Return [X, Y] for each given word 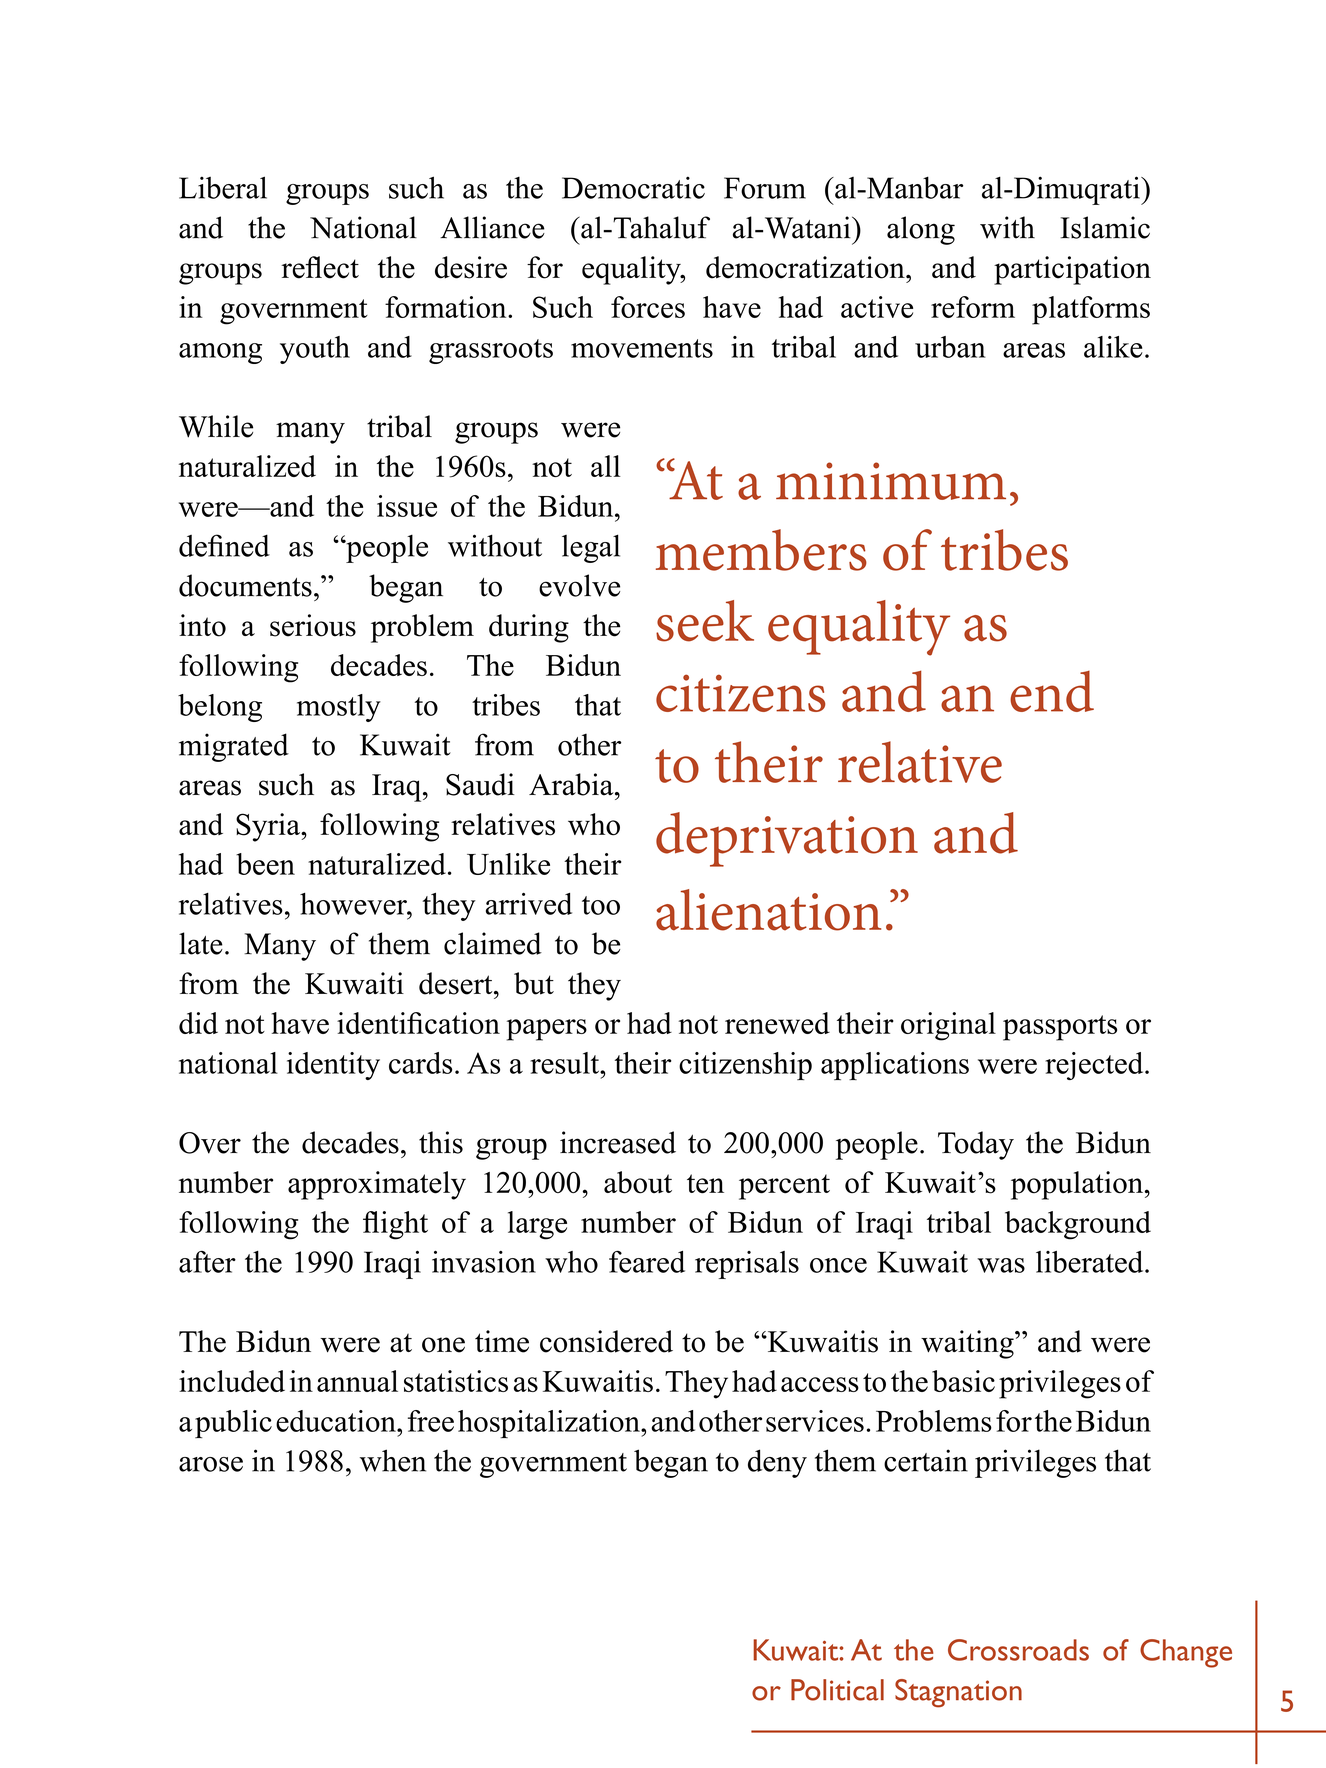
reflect [320, 267]
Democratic [633, 187]
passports [1060, 1028]
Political [837, 1690]
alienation [768, 910]
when [393, 1460]
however [354, 904]
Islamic [1105, 227]
